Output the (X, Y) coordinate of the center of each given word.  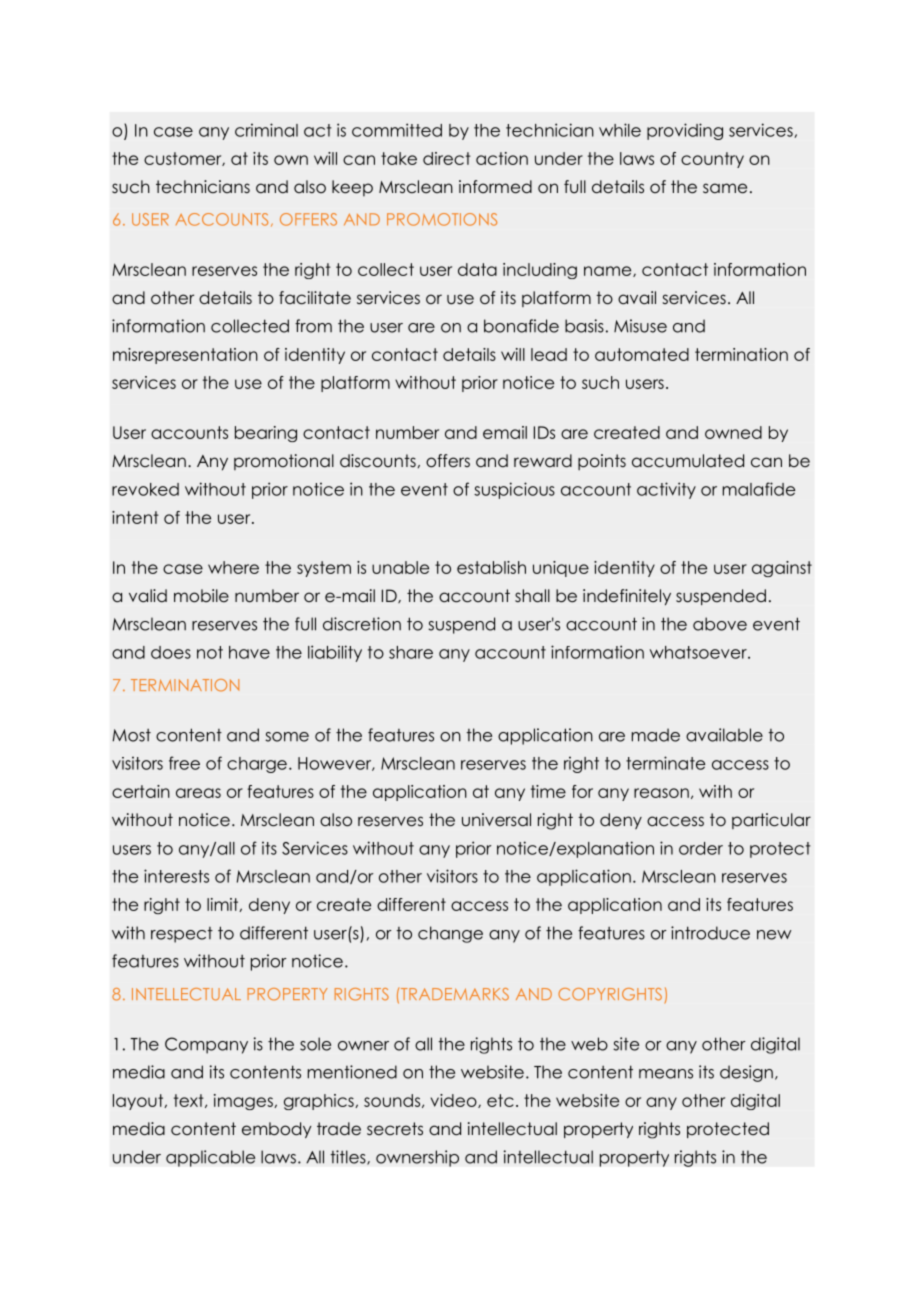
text (190, 1101)
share (411, 652)
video (455, 1101)
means (666, 1074)
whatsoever (699, 652)
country (712, 160)
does (171, 652)
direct (447, 158)
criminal (266, 130)
